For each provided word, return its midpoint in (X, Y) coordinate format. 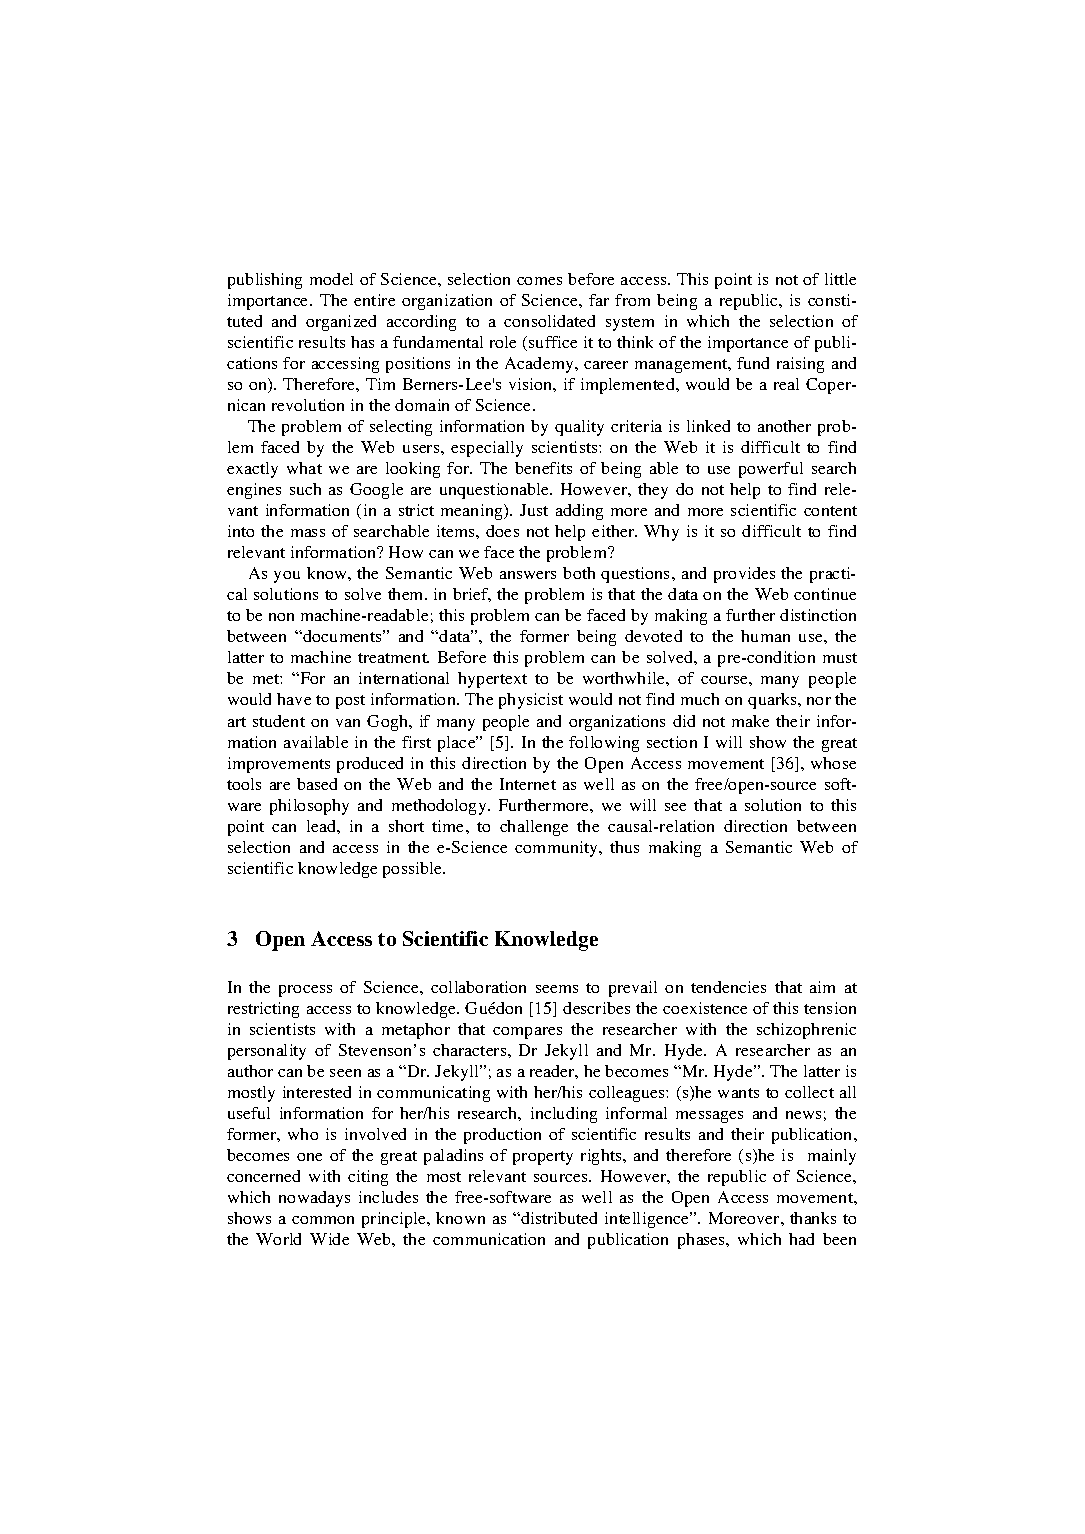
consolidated (549, 321)
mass (308, 533)
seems (557, 989)
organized (341, 323)
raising (800, 365)
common (323, 1220)
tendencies (728, 987)
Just (534, 510)
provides (744, 575)
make (750, 721)
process (305, 991)
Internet (528, 784)
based (317, 784)
